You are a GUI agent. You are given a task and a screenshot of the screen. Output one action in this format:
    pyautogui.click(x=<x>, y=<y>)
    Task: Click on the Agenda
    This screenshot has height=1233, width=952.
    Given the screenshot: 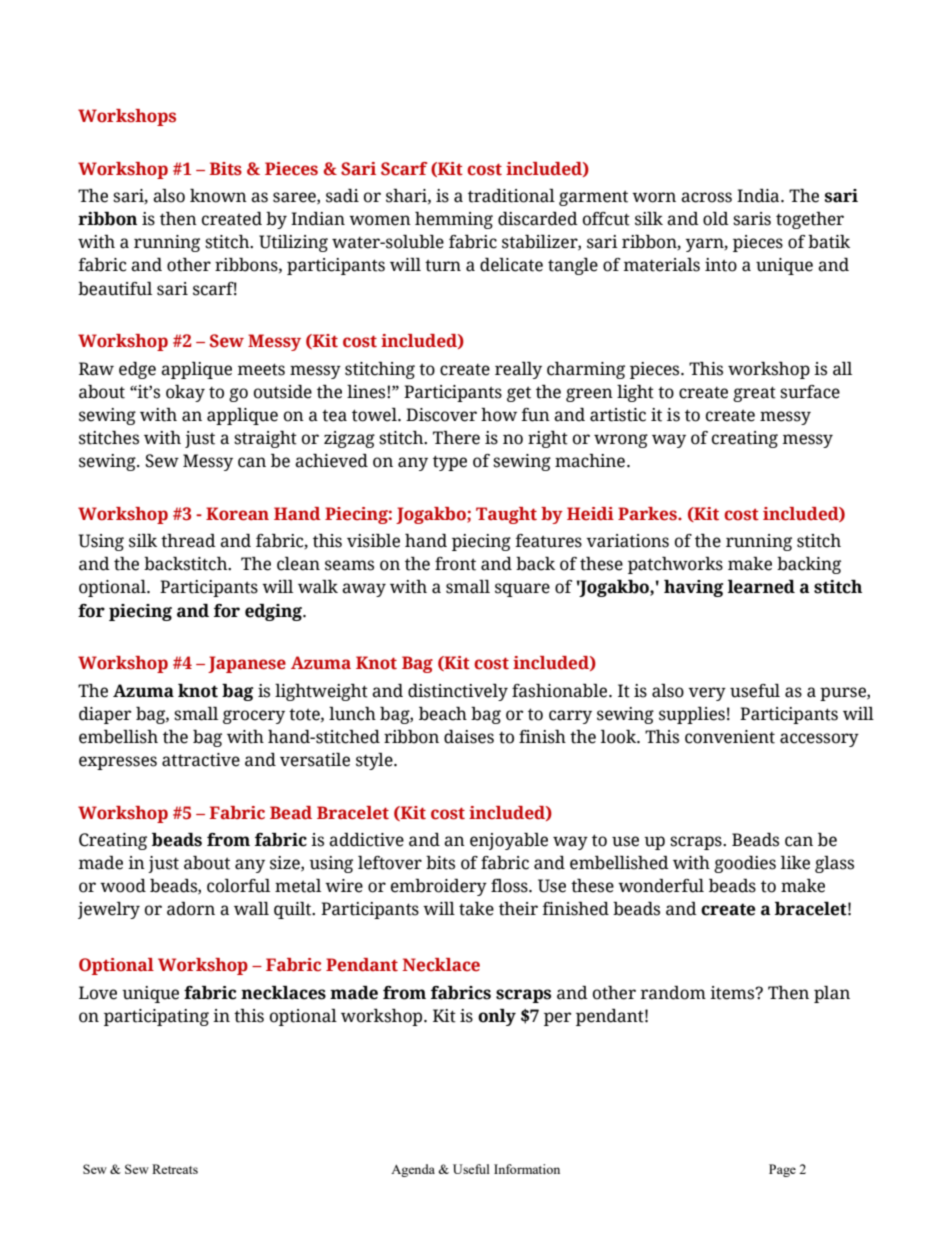 What is the action you would take?
    pyautogui.click(x=413, y=1170)
